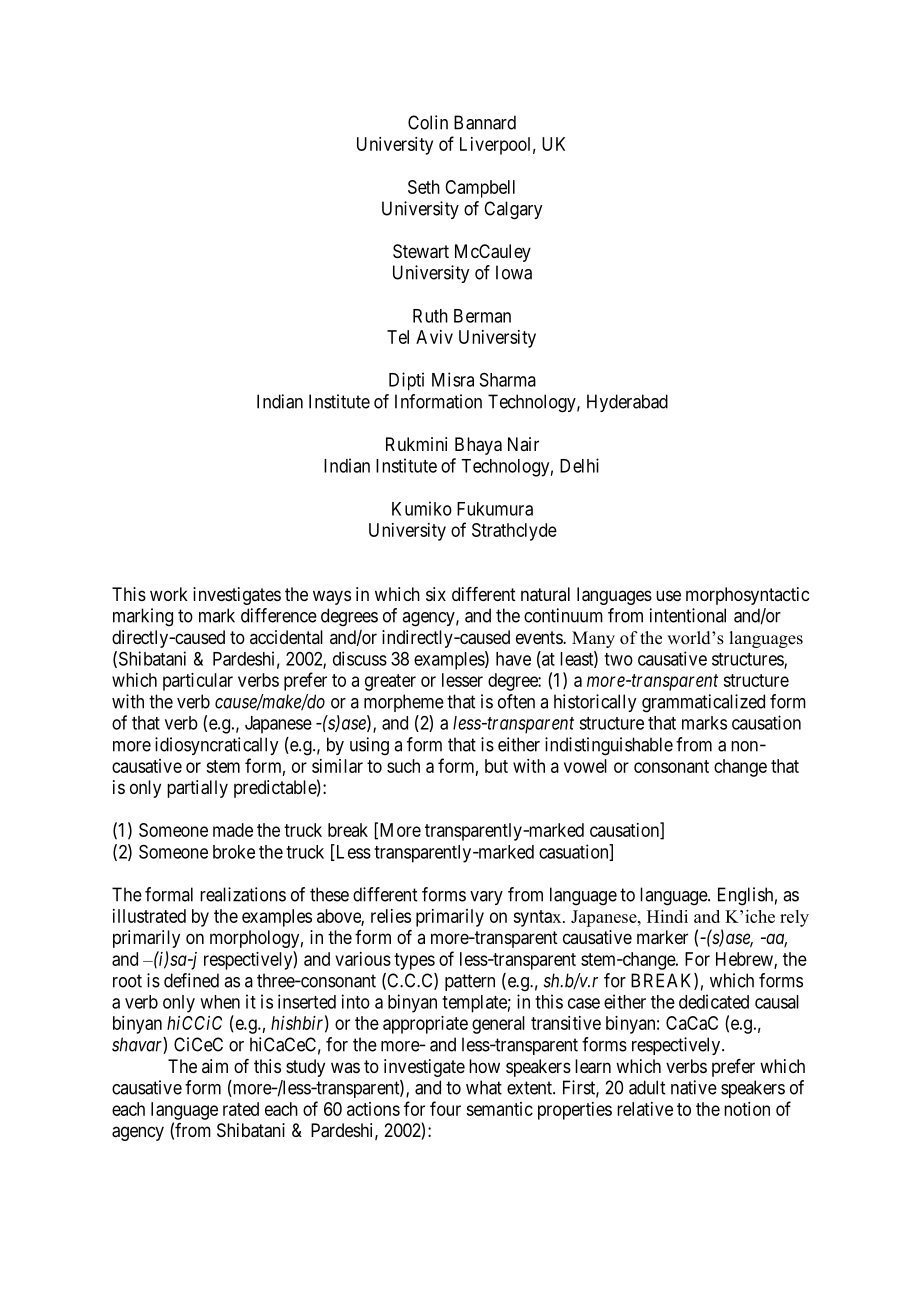  What do you see at coordinates (688, 615) in the image?
I see `intentional` at bounding box center [688, 615].
